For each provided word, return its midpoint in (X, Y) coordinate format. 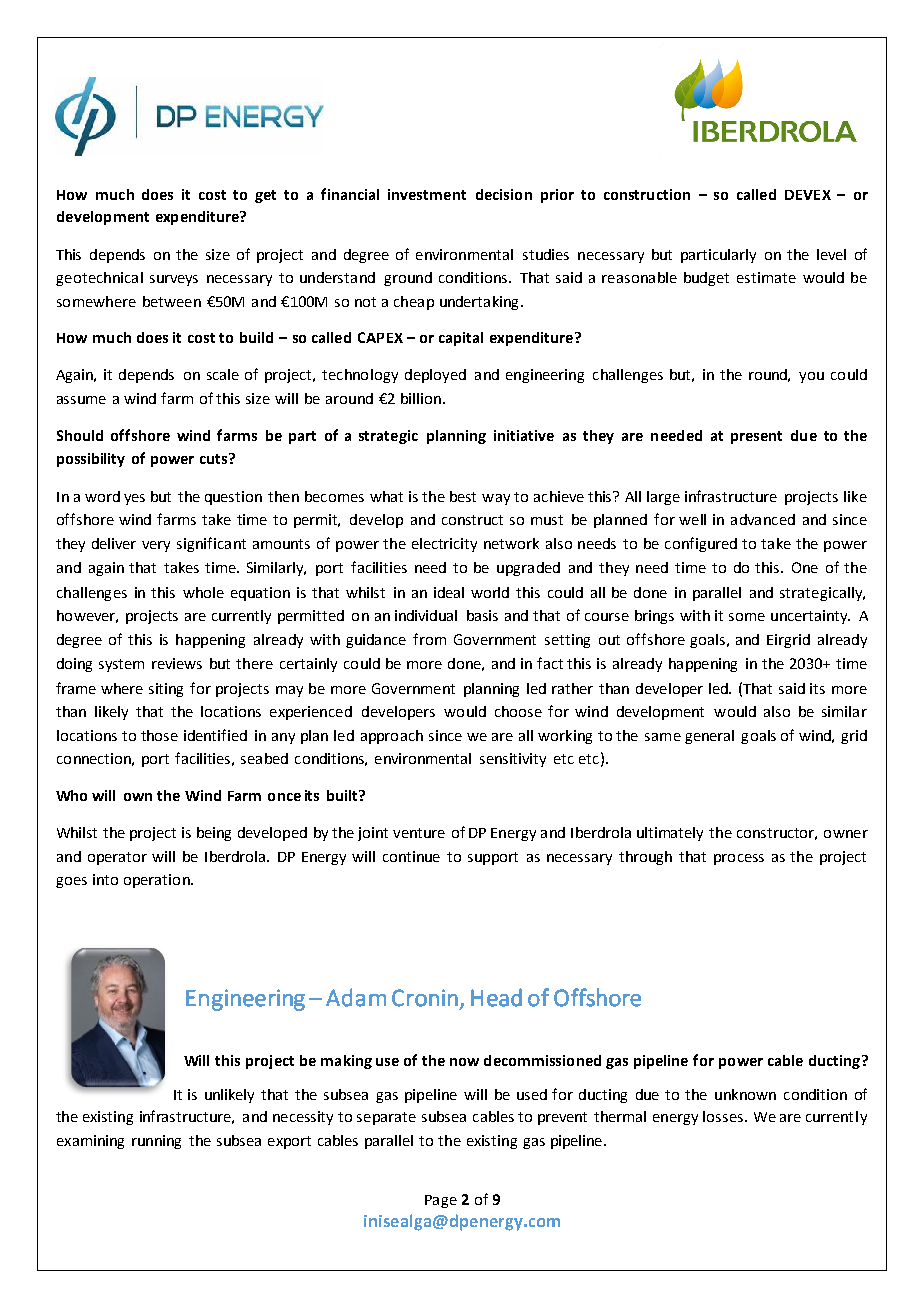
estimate (766, 277)
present (756, 437)
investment (427, 194)
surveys (174, 280)
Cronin (425, 998)
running (156, 1142)
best (463, 496)
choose (518, 711)
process (739, 859)
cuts (215, 458)
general (709, 737)
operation (158, 881)
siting (166, 690)
